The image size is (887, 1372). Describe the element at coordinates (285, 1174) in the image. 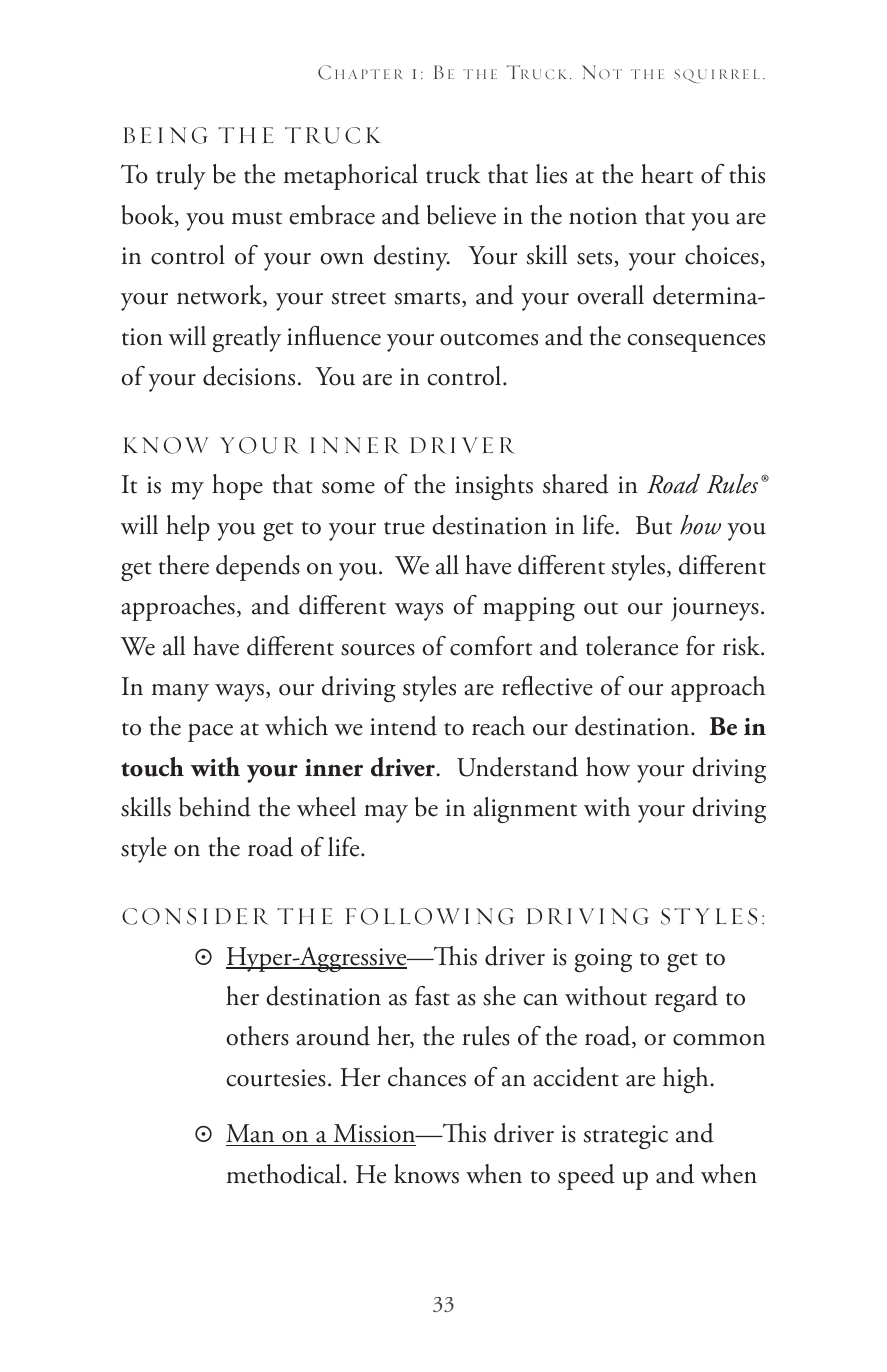

I see `methodical` at that location.
